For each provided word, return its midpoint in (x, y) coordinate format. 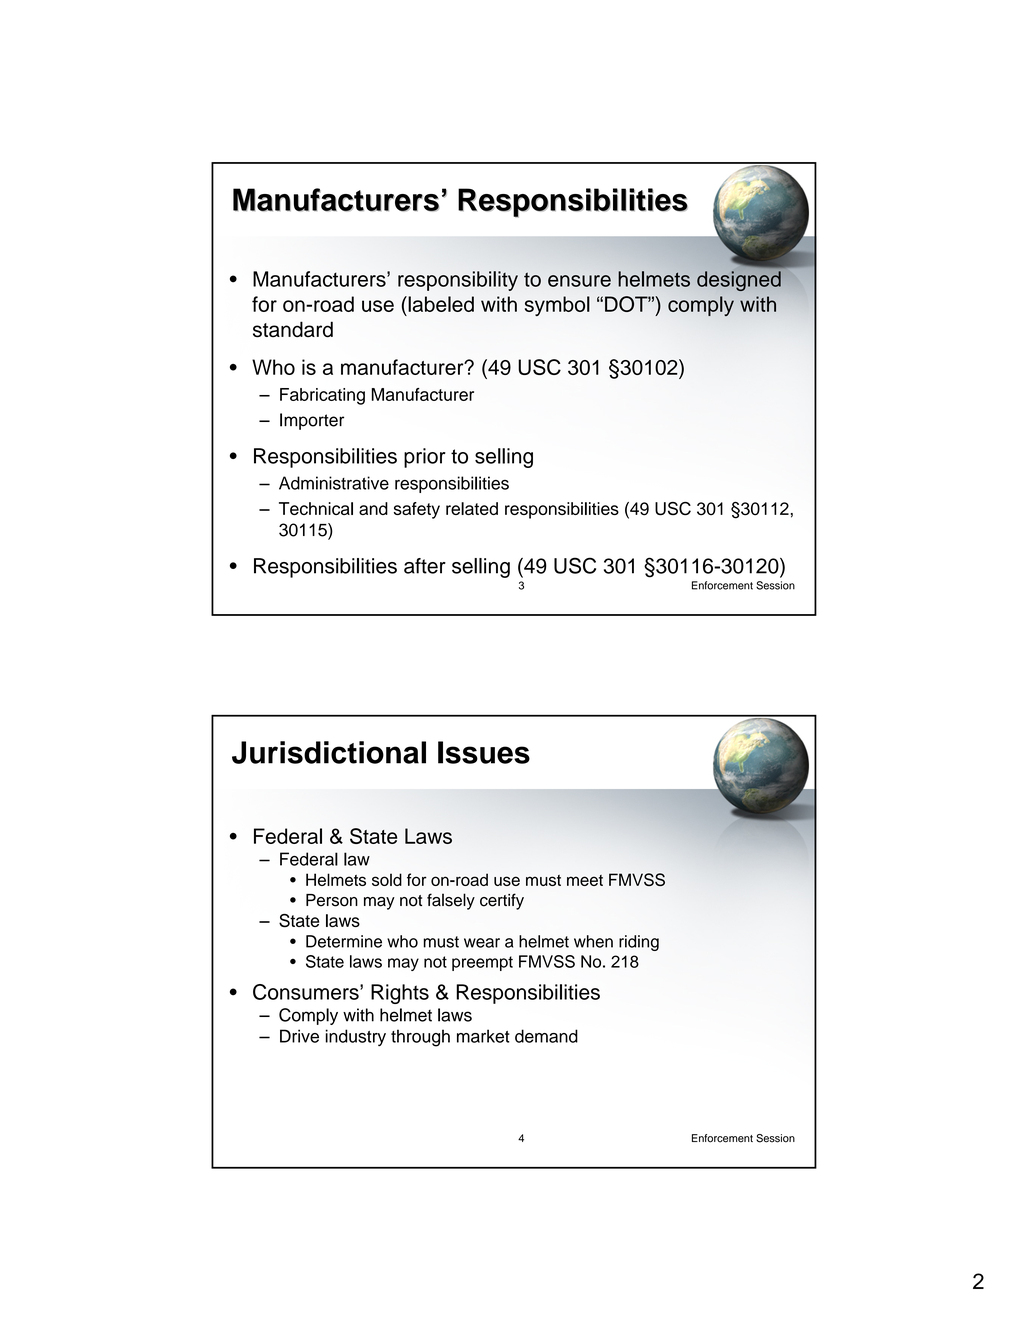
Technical (316, 508)
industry (356, 1037)
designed (739, 281)
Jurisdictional (329, 752)
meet (585, 880)
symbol (557, 306)
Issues (484, 752)
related (472, 508)
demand (546, 1036)
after (425, 566)
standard (293, 329)
